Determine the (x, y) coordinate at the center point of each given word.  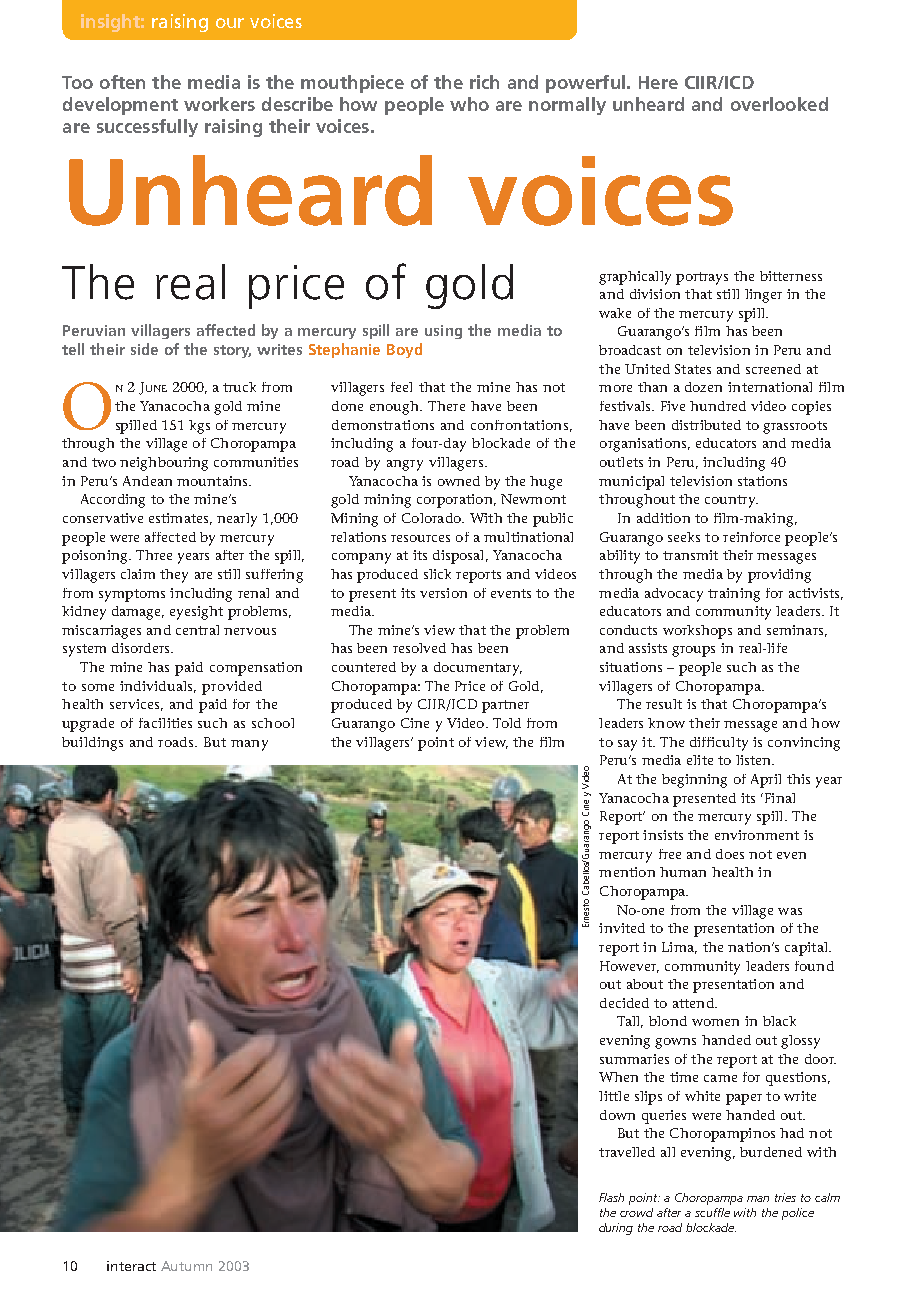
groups (693, 651)
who (469, 104)
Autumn (186, 1266)
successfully (147, 128)
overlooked (779, 104)
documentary (478, 669)
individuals (158, 687)
